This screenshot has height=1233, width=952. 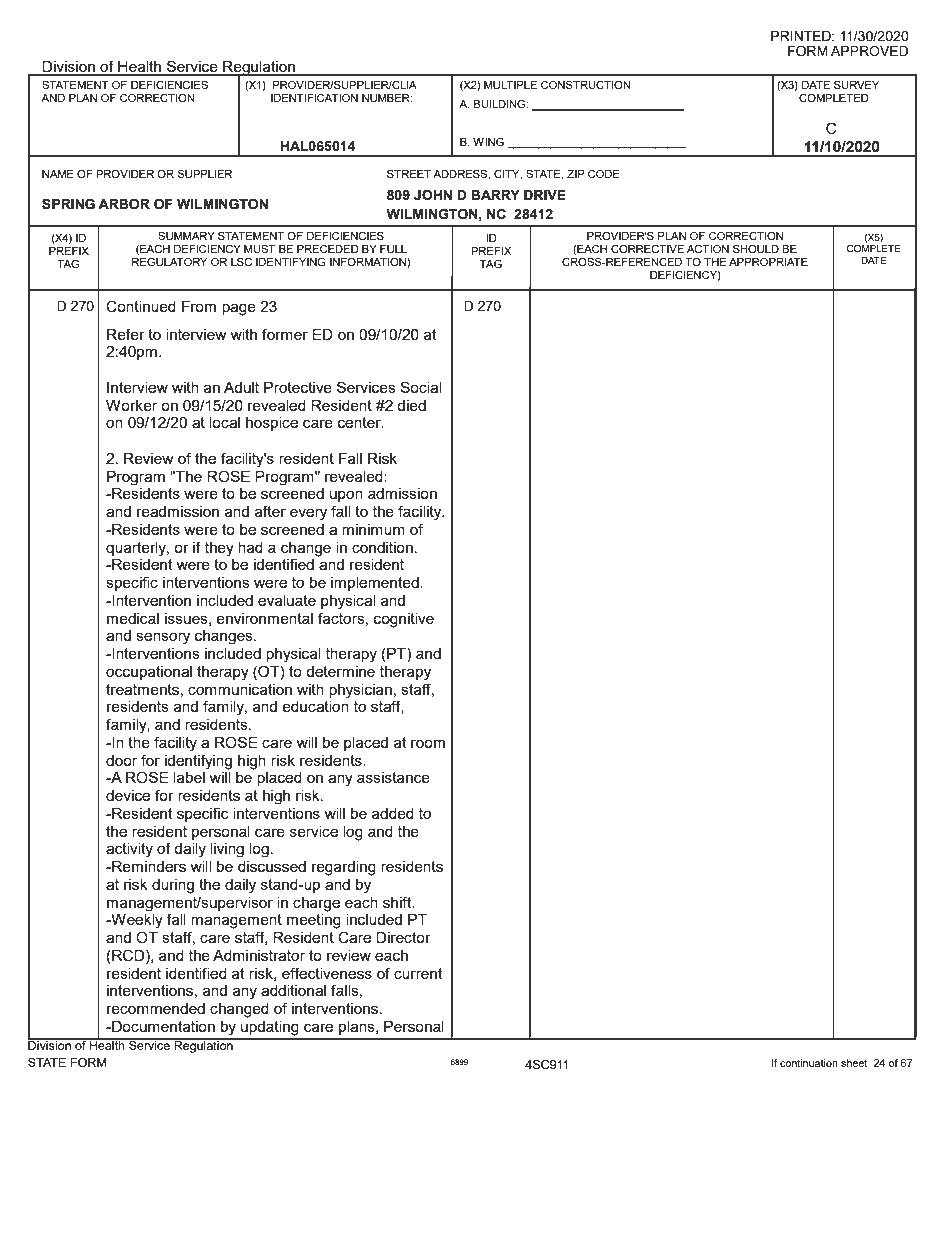 I want to click on IDENTIFICATION, so click(x=314, y=97).
